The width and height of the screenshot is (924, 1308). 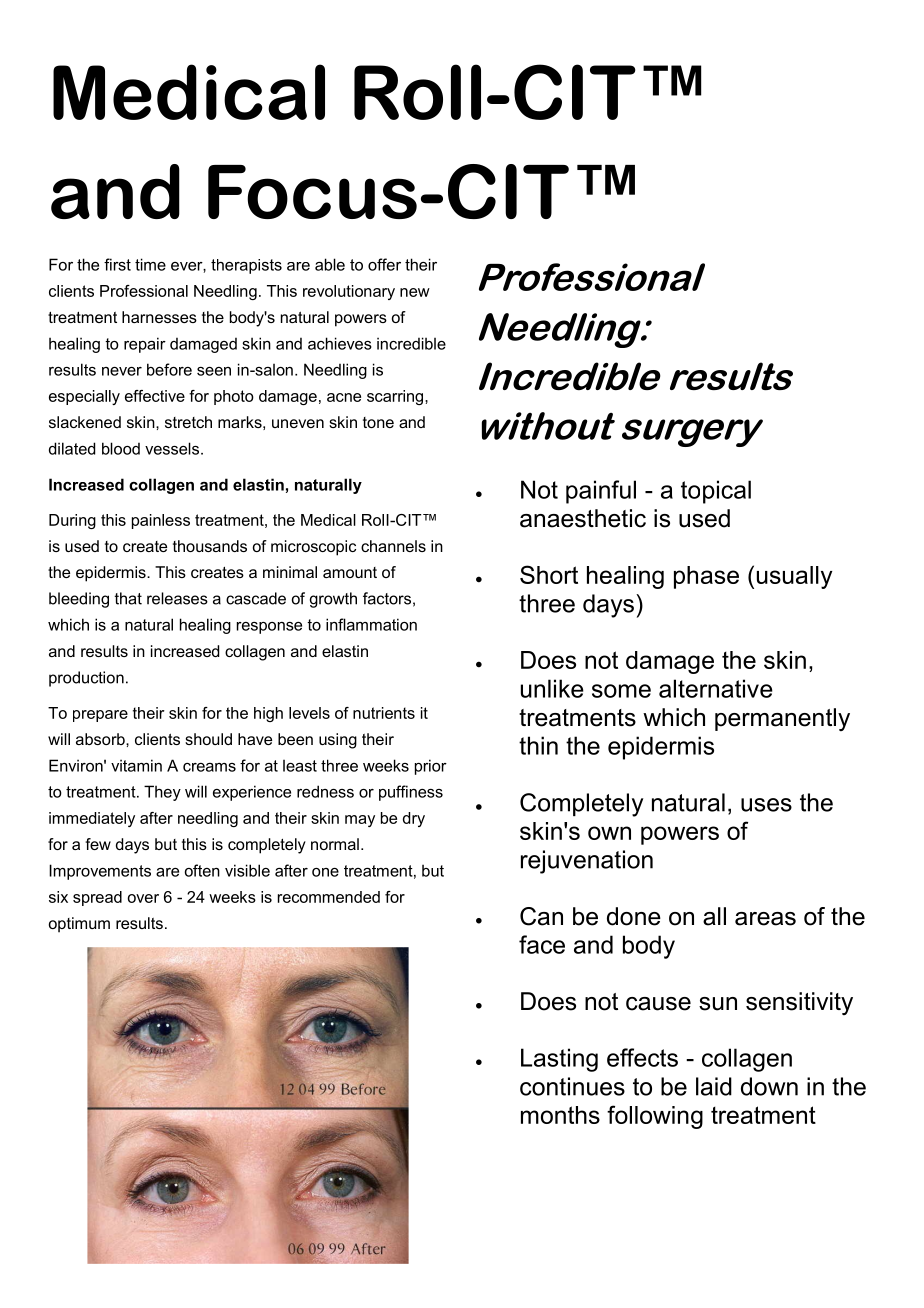 What do you see at coordinates (541, 916) in the screenshot?
I see `Can` at bounding box center [541, 916].
